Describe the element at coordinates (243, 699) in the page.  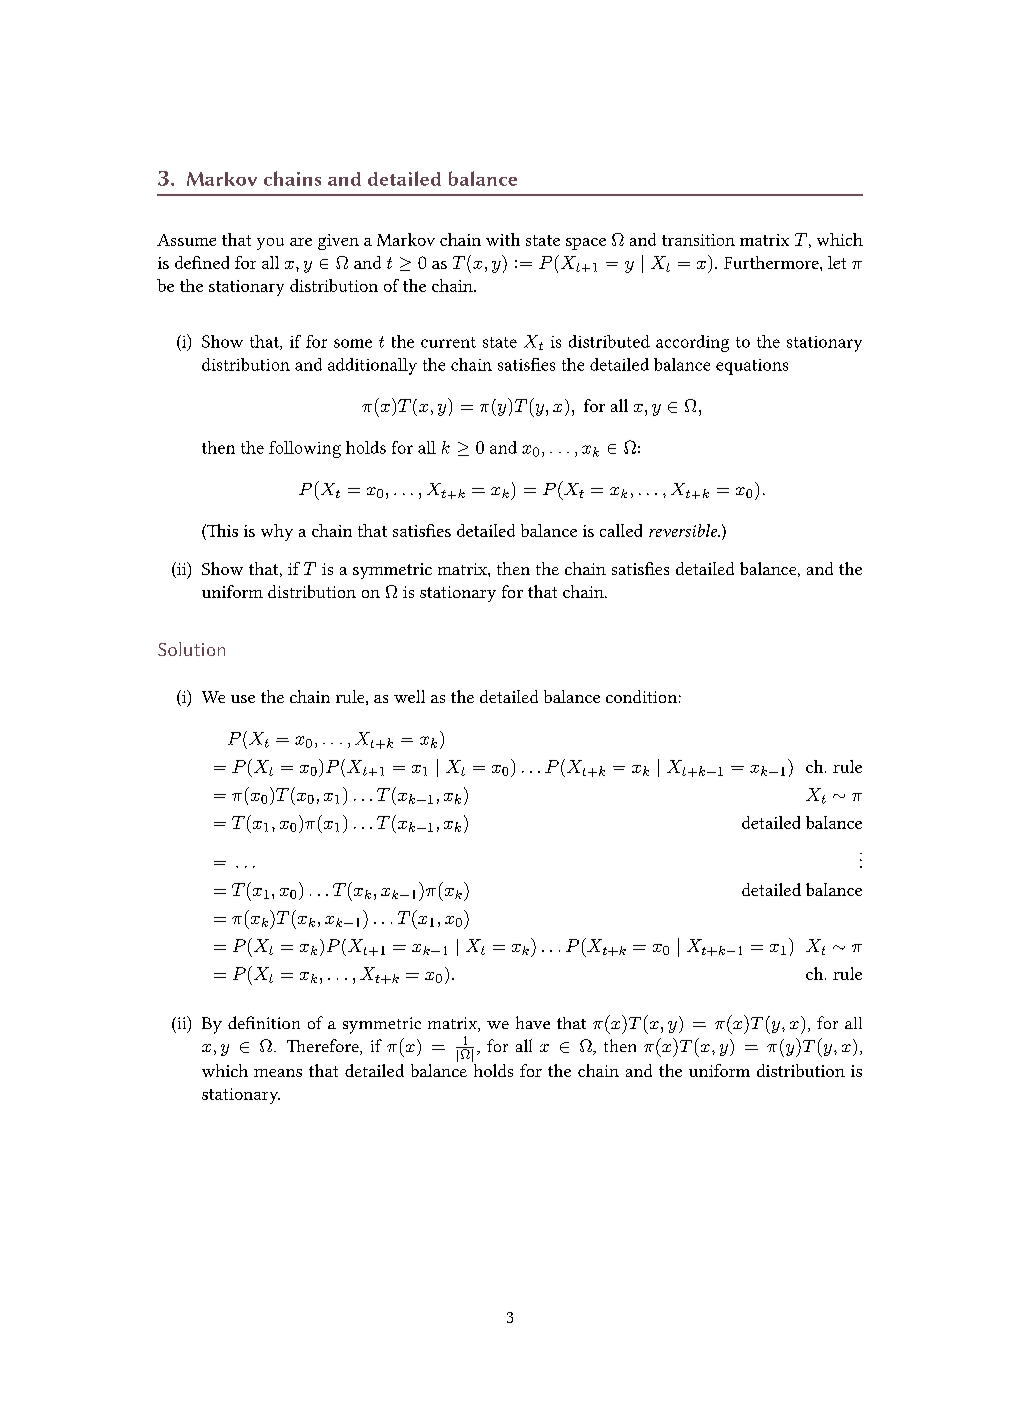
I see `use` at that location.
